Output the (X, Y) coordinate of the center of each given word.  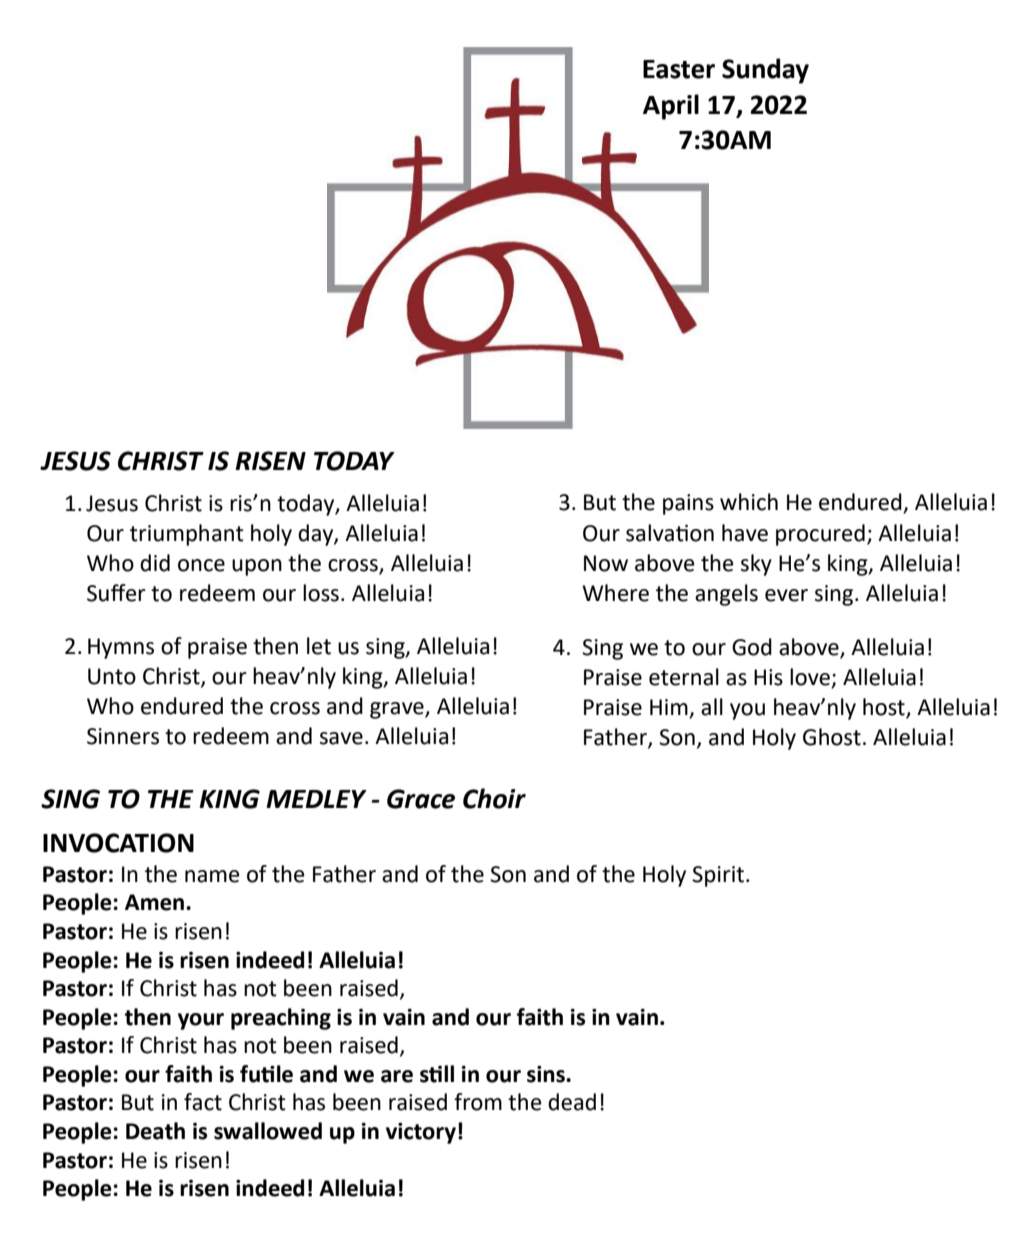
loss (321, 593)
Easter (679, 69)
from (478, 1102)
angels (726, 595)
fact (203, 1102)
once (201, 565)
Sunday (765, 71)
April (671, 107)
